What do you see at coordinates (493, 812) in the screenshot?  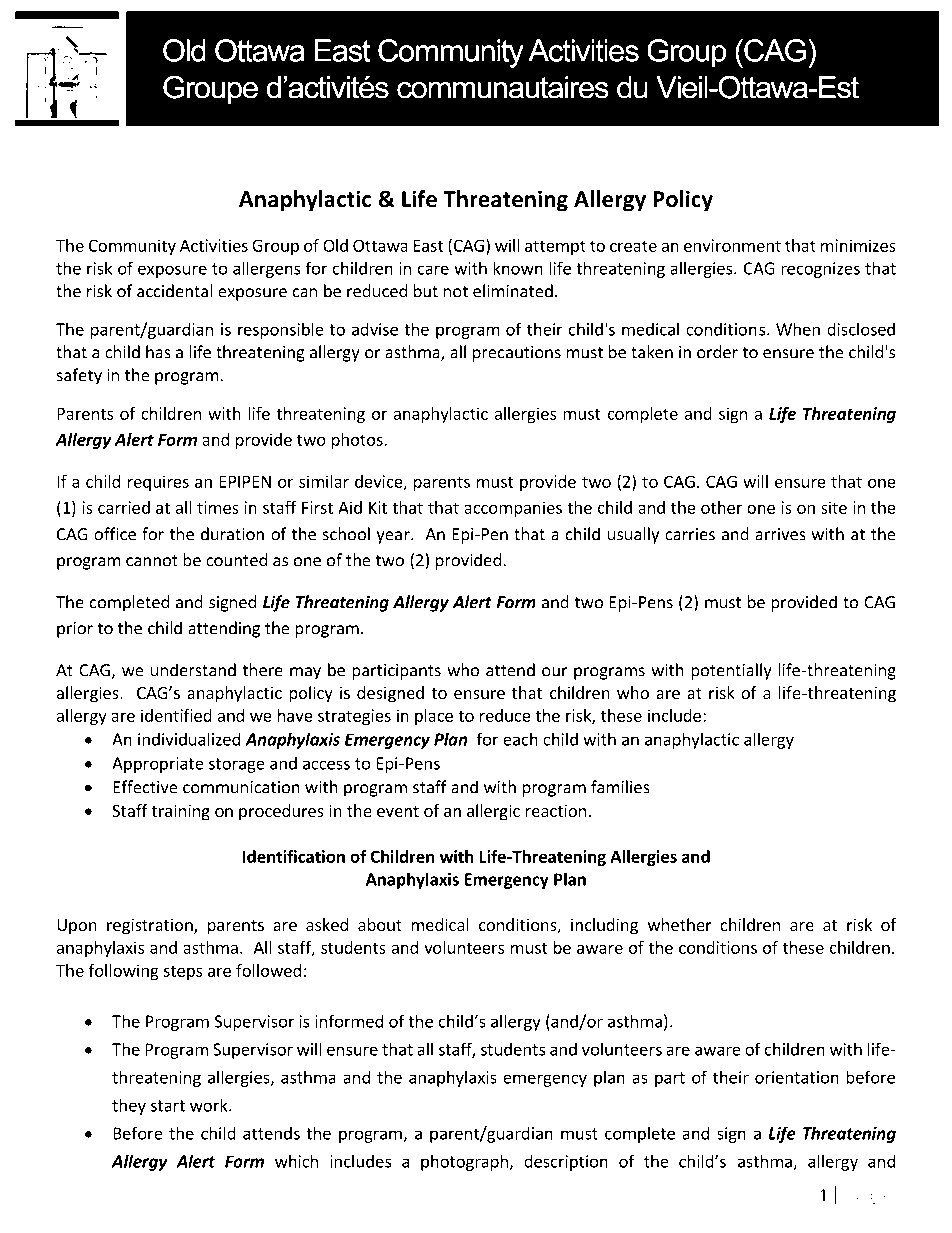 I see `allergic` at bounding box center [493, 812].
